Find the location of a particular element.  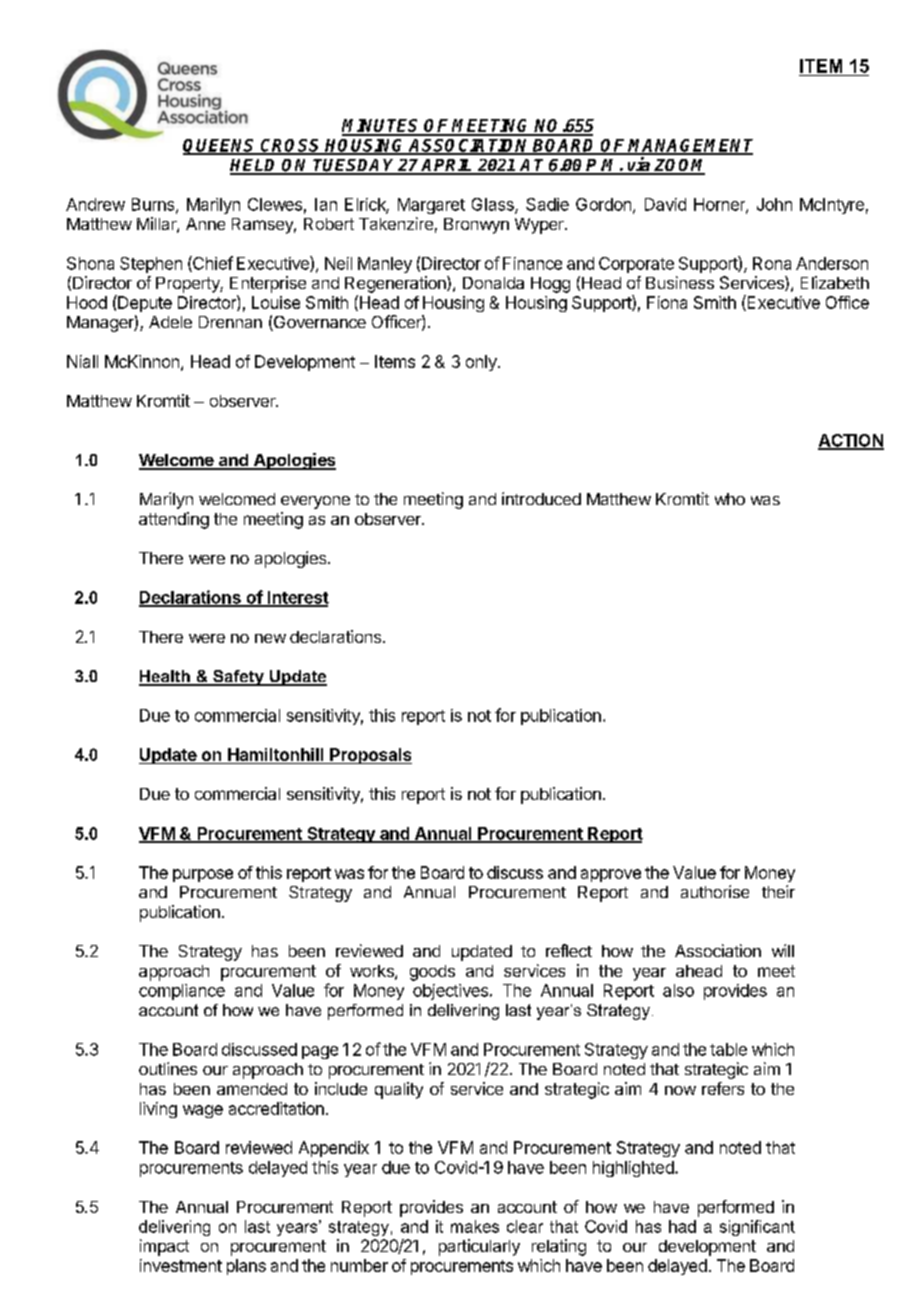

will is located at coordinates (783, 950).
